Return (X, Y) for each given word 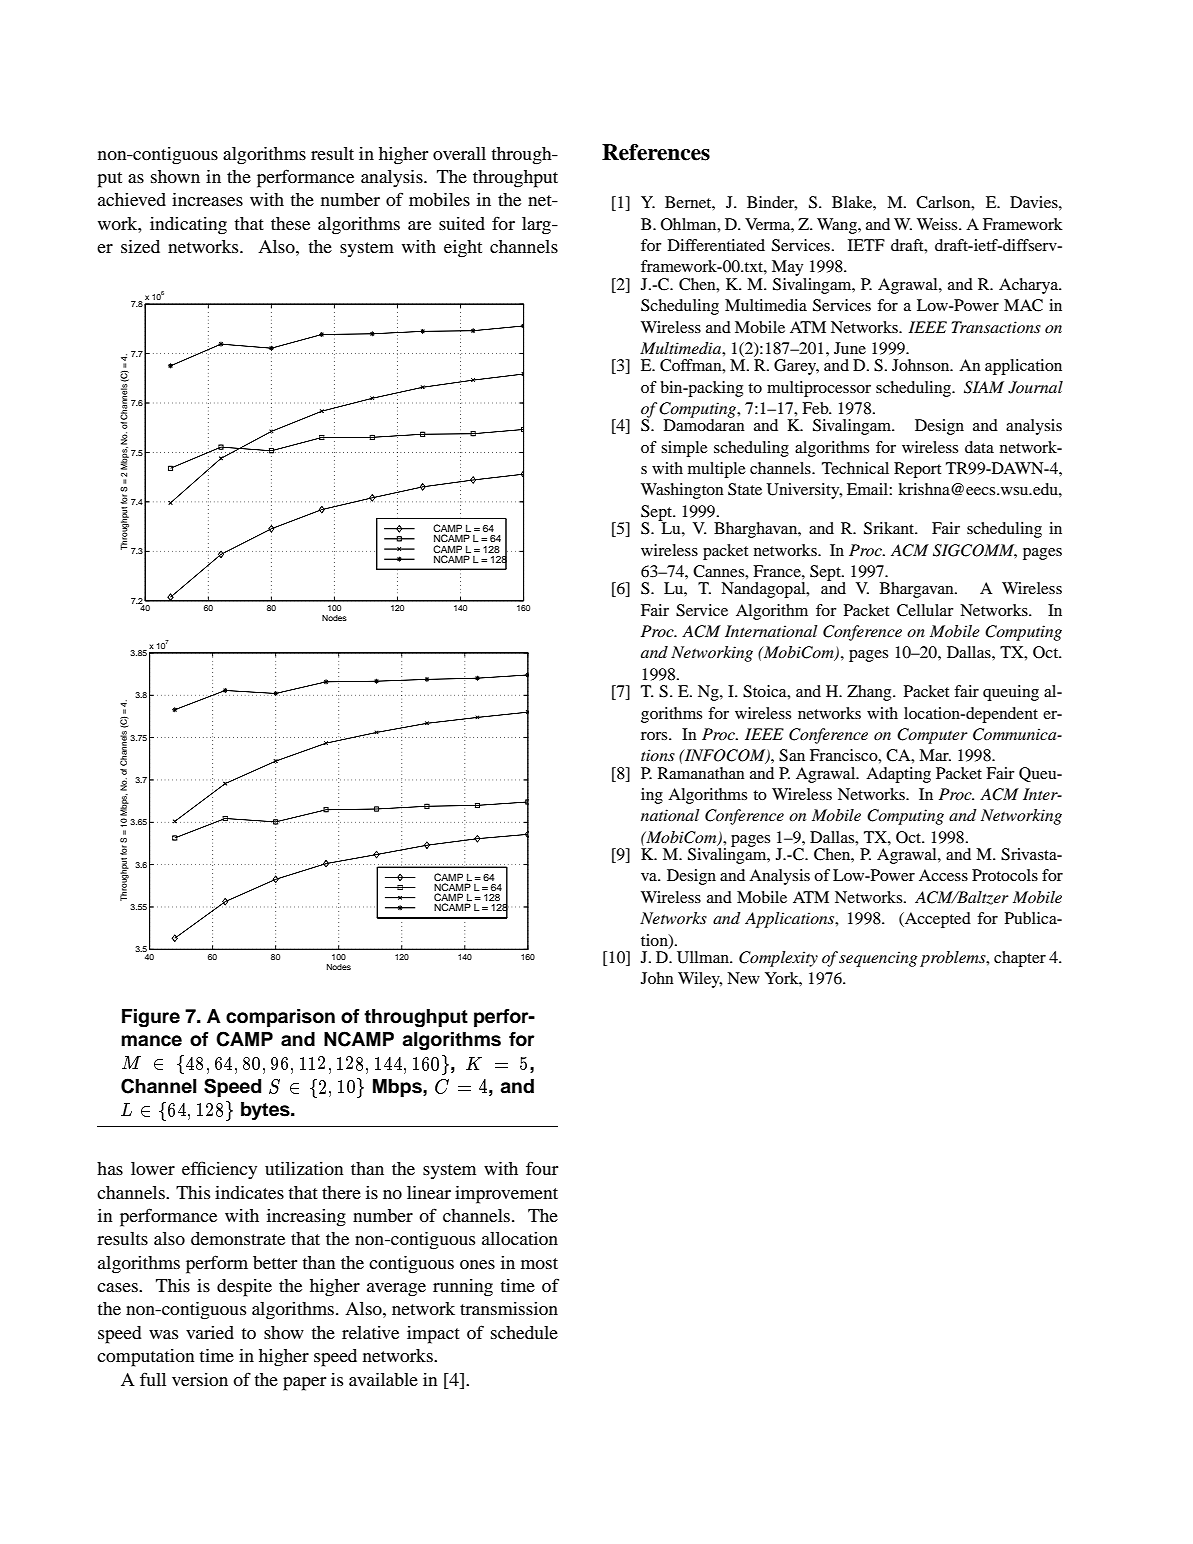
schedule (524, 1332)
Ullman (704, 957)
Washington (682, 491)
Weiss (938, 224)
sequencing (878, 959)
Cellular (925, 610)
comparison (280, 1018)
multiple (717, 470)
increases (207, 199)
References (656, 152)
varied (210, 1332)
